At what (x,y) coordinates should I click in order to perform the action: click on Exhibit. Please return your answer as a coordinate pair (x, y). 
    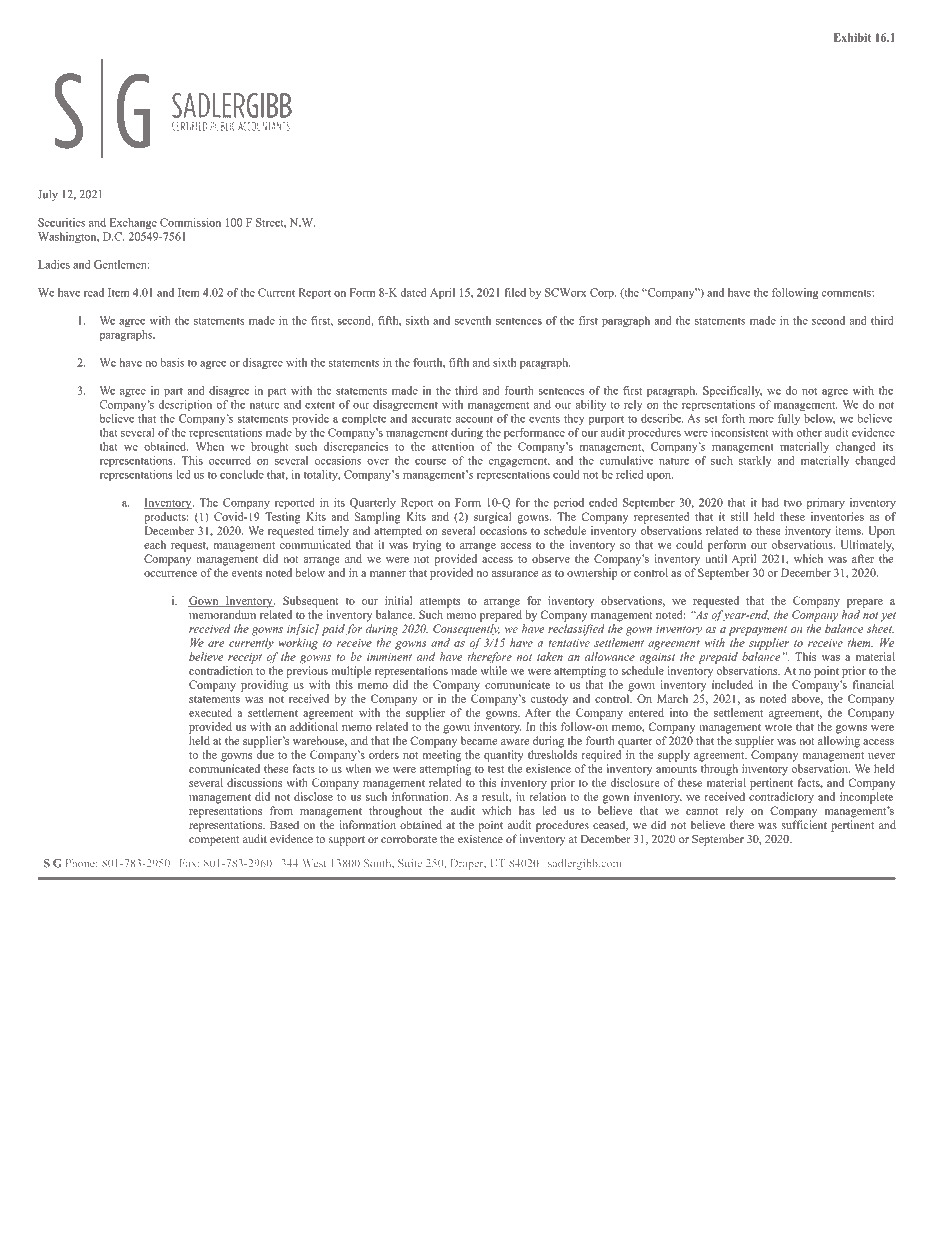
    Looking at the image, I should click on (852, 37).
